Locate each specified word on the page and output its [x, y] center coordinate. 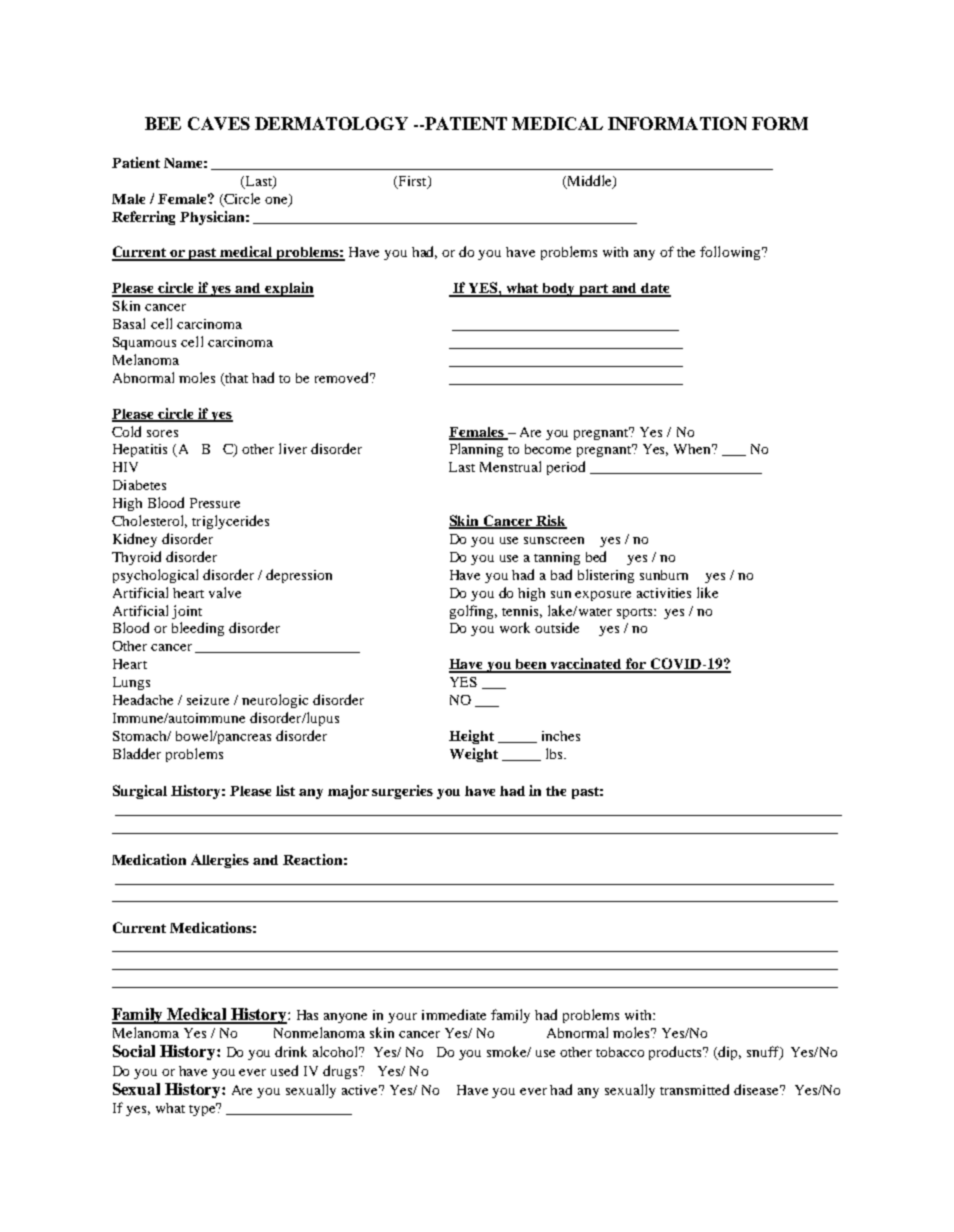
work [515, 627]
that [236, 378]
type [204, 1109]
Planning [476, 450]
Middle [589, 181]
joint [187, 612]
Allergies [220, 861]
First [412, 182]
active [361, 1090]
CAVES [219, 123]
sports [636, 613]
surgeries [402, 792]
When [694, 449]
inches [561, 736]
